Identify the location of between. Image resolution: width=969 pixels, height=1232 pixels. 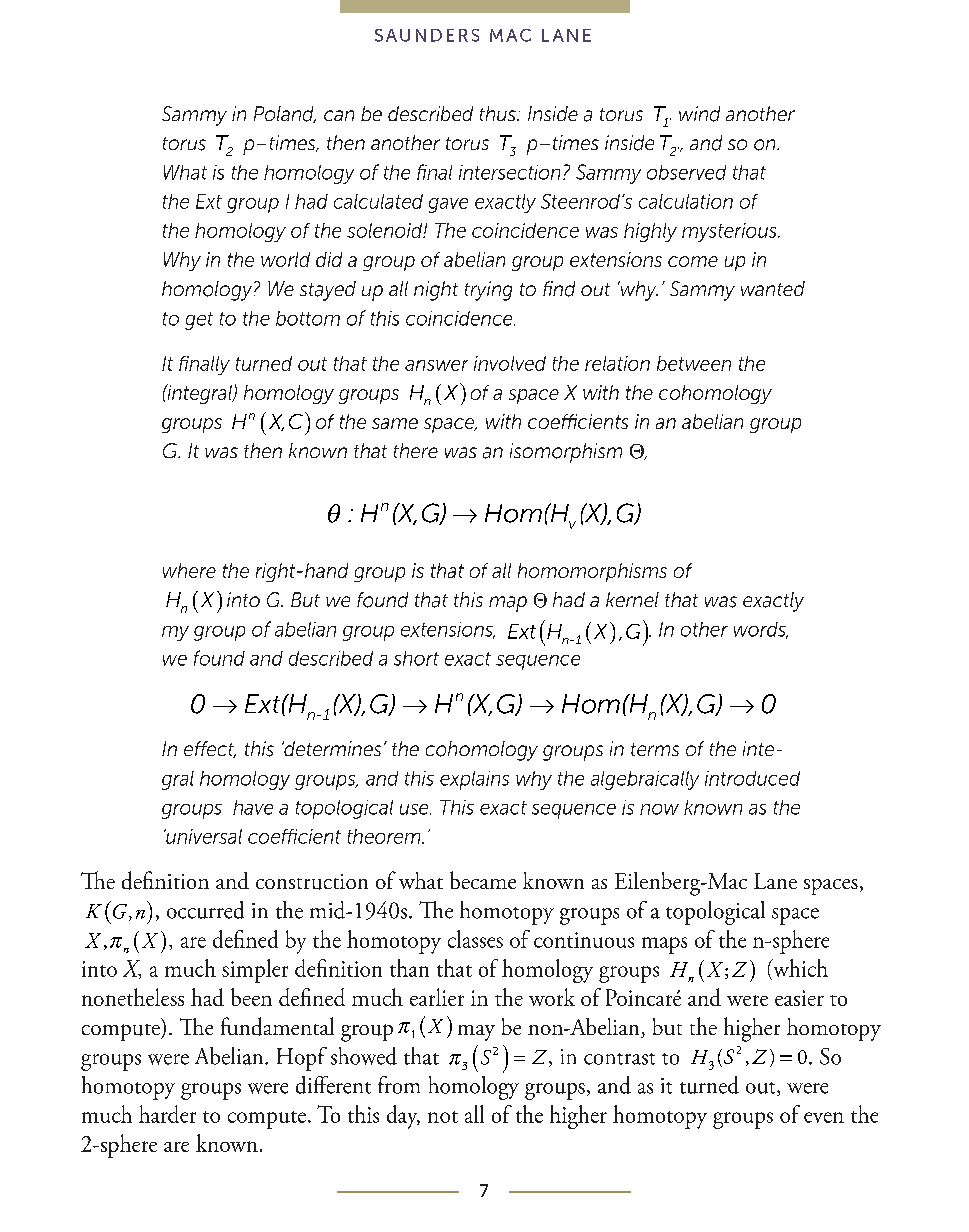
(694, 363).
